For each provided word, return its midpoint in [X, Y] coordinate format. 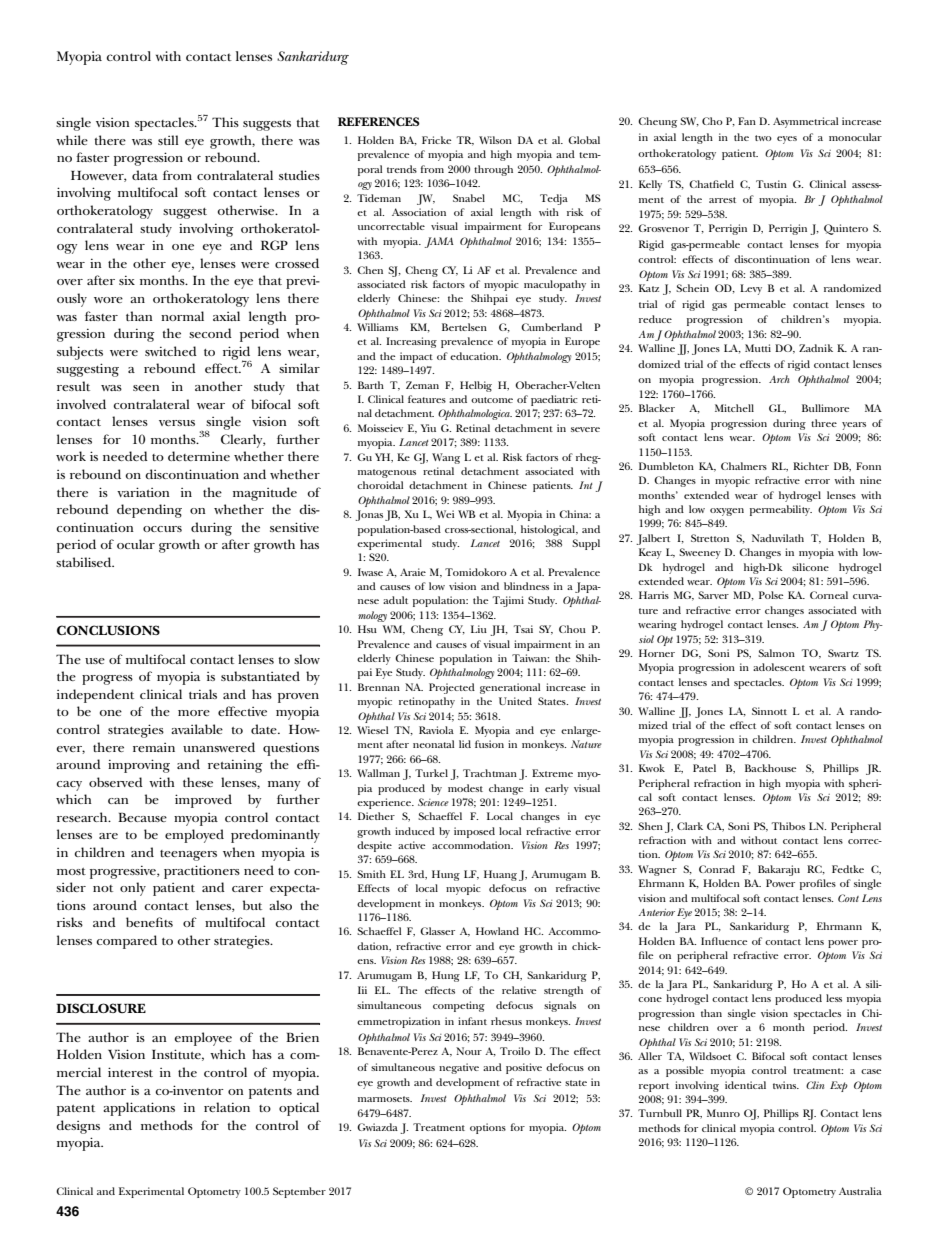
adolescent [779, 667]
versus [177, 423]
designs [78, 1127]
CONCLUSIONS [108, 630]
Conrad [717, 869]
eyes [787, 140]
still [168, 140]
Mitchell [734, 408]
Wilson [495, 140]
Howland [497, 931]
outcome [492, 400]
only [133, 889]
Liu [479, 629]
